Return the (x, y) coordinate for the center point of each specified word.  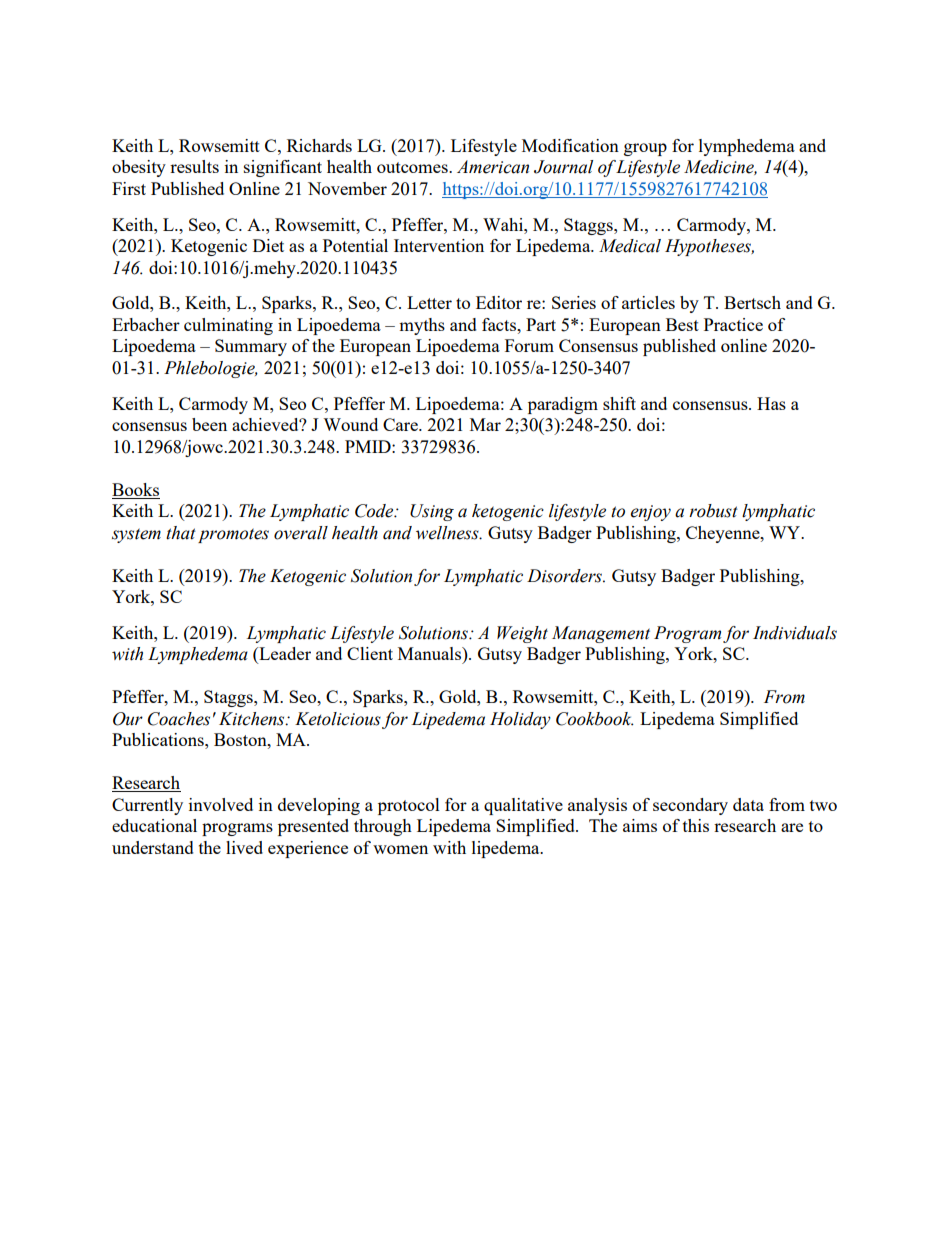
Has (771, 403)
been (209, 424)
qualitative (523, 806)
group (645, 149)
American (493, 167)
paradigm (563, 405)
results (194, 166)
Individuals (795, 633)
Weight (522, 634)
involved (221, 804)
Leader (284, 655)
